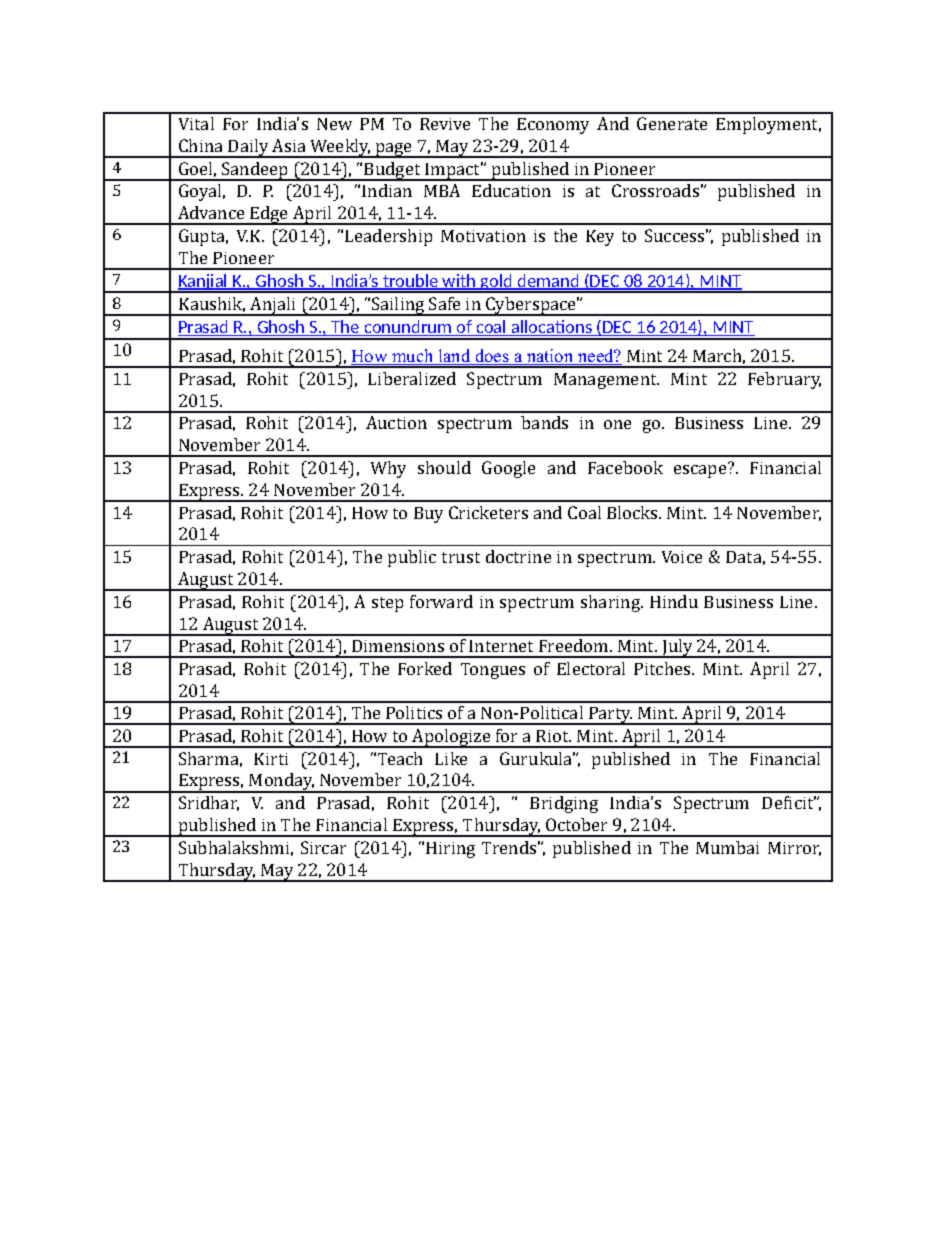 The image size is (952, 1233). What do you see at coordinates (552, 328) in the image?
I see `allocations` at bounding box center [552, 328].
